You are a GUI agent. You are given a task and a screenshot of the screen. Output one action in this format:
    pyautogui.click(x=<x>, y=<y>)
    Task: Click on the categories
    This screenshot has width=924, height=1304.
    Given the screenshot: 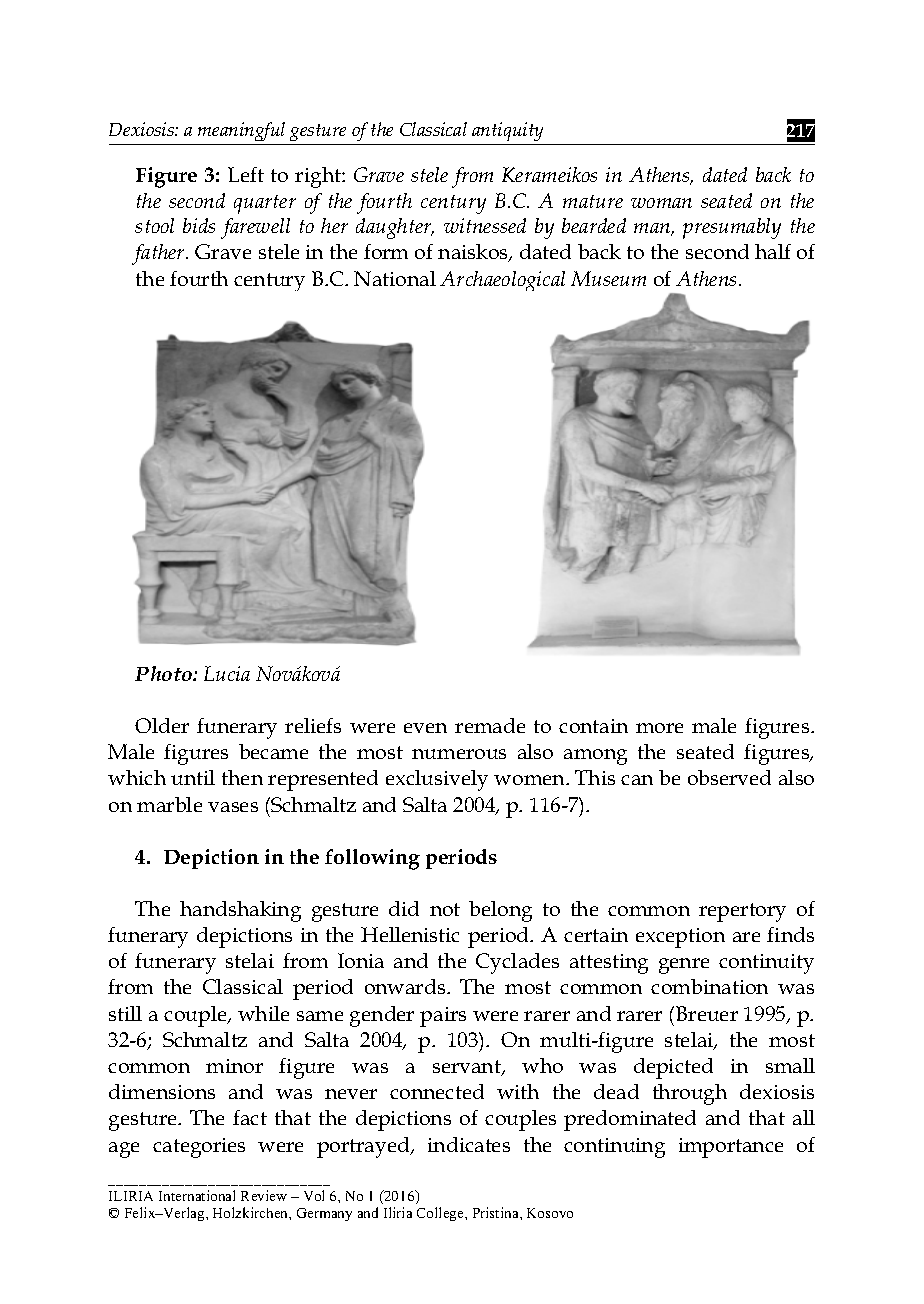 What is the action you would take?
    pyautogui.click(x=199, y=1148)
